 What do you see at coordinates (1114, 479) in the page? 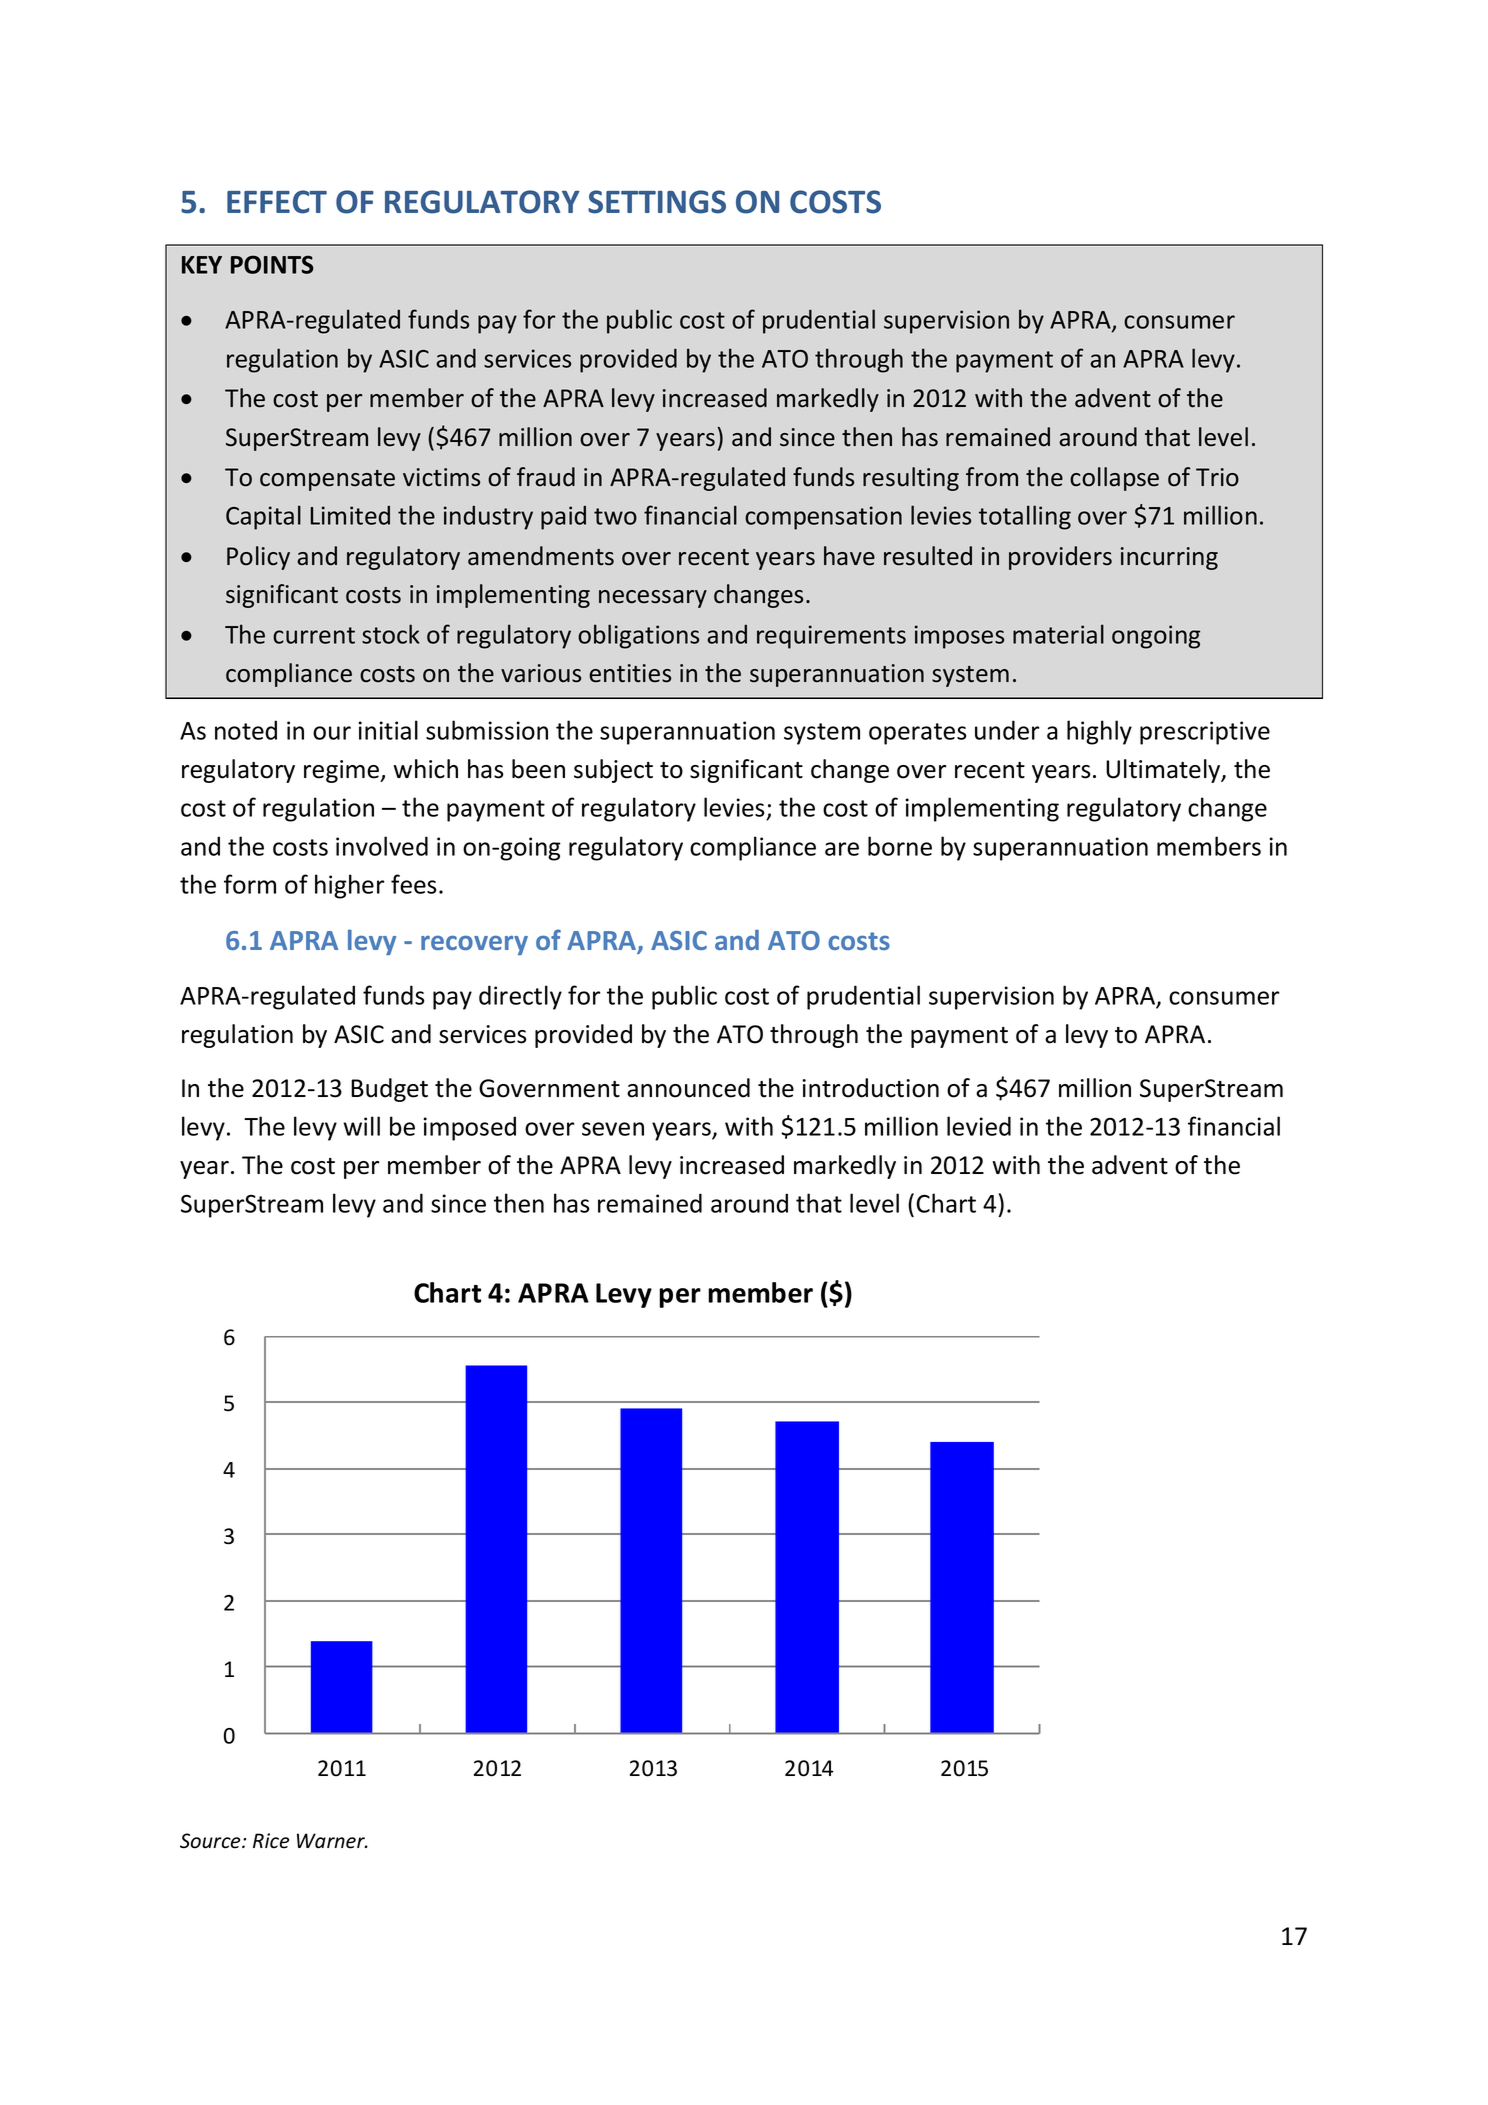
I see `collapse` at bounding box center [1114, 479].
